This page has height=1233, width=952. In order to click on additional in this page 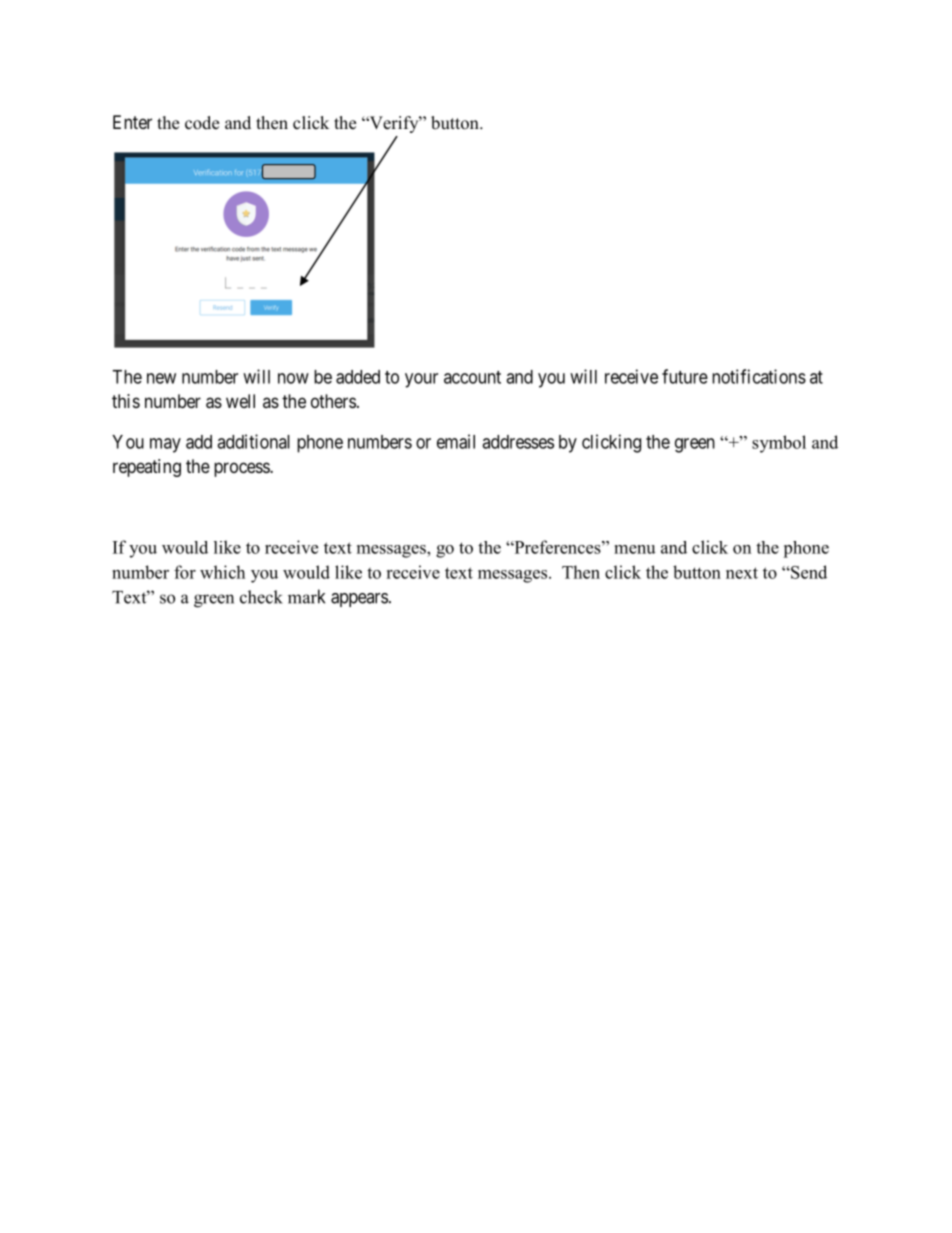, I will do `click(253, 441)`.
